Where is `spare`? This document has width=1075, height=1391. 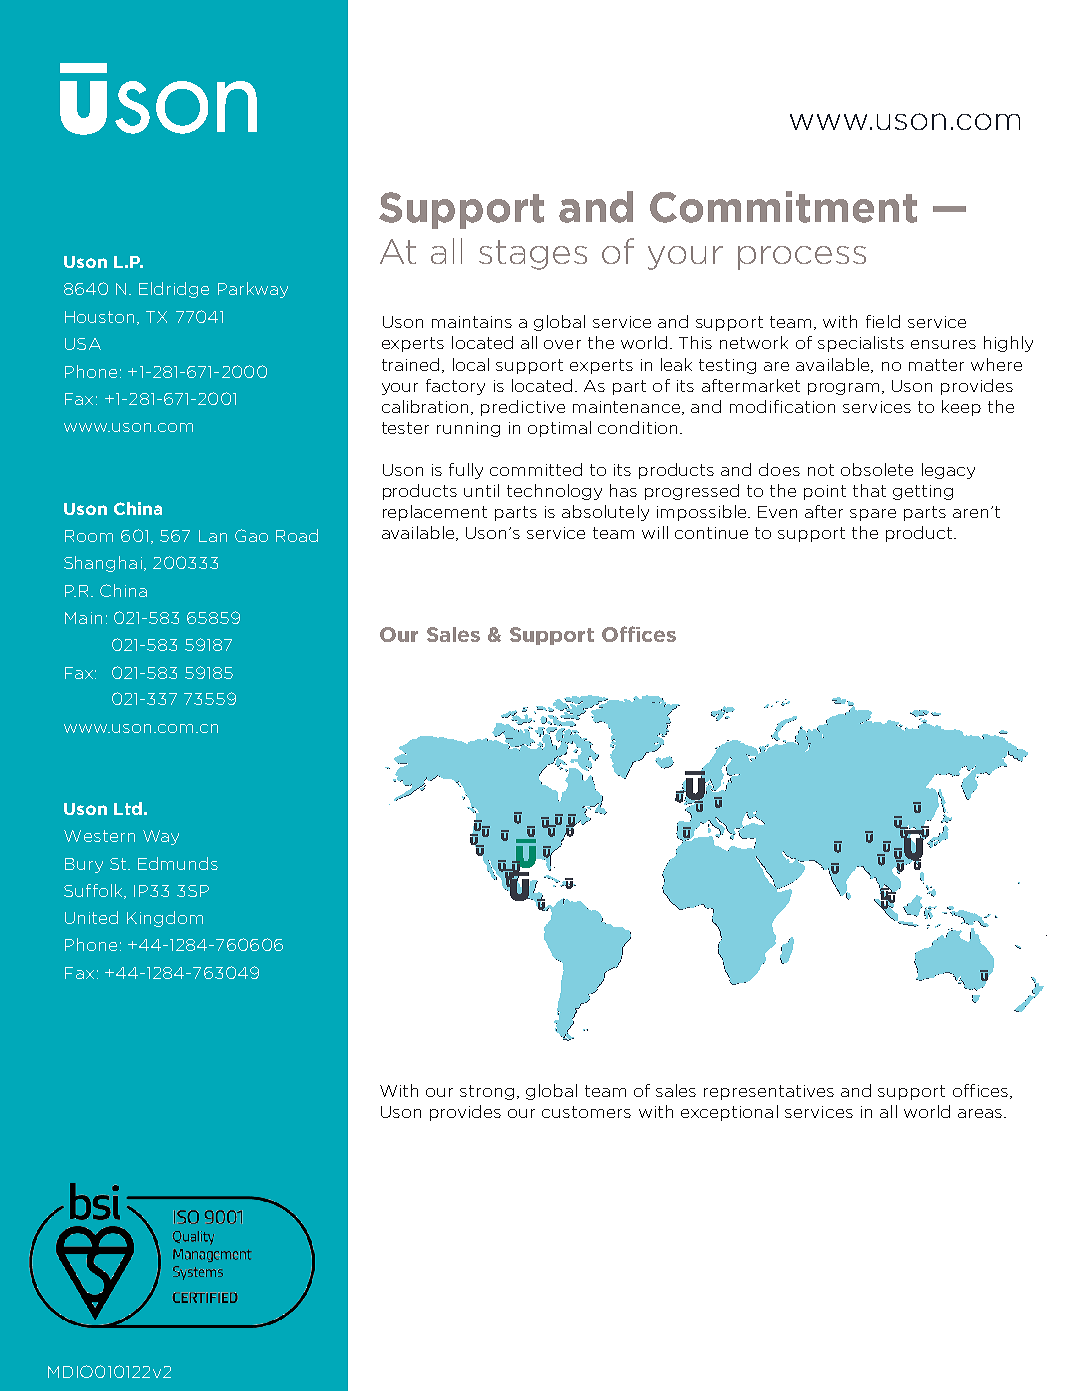
spare is located at coordinates (873, 515).
